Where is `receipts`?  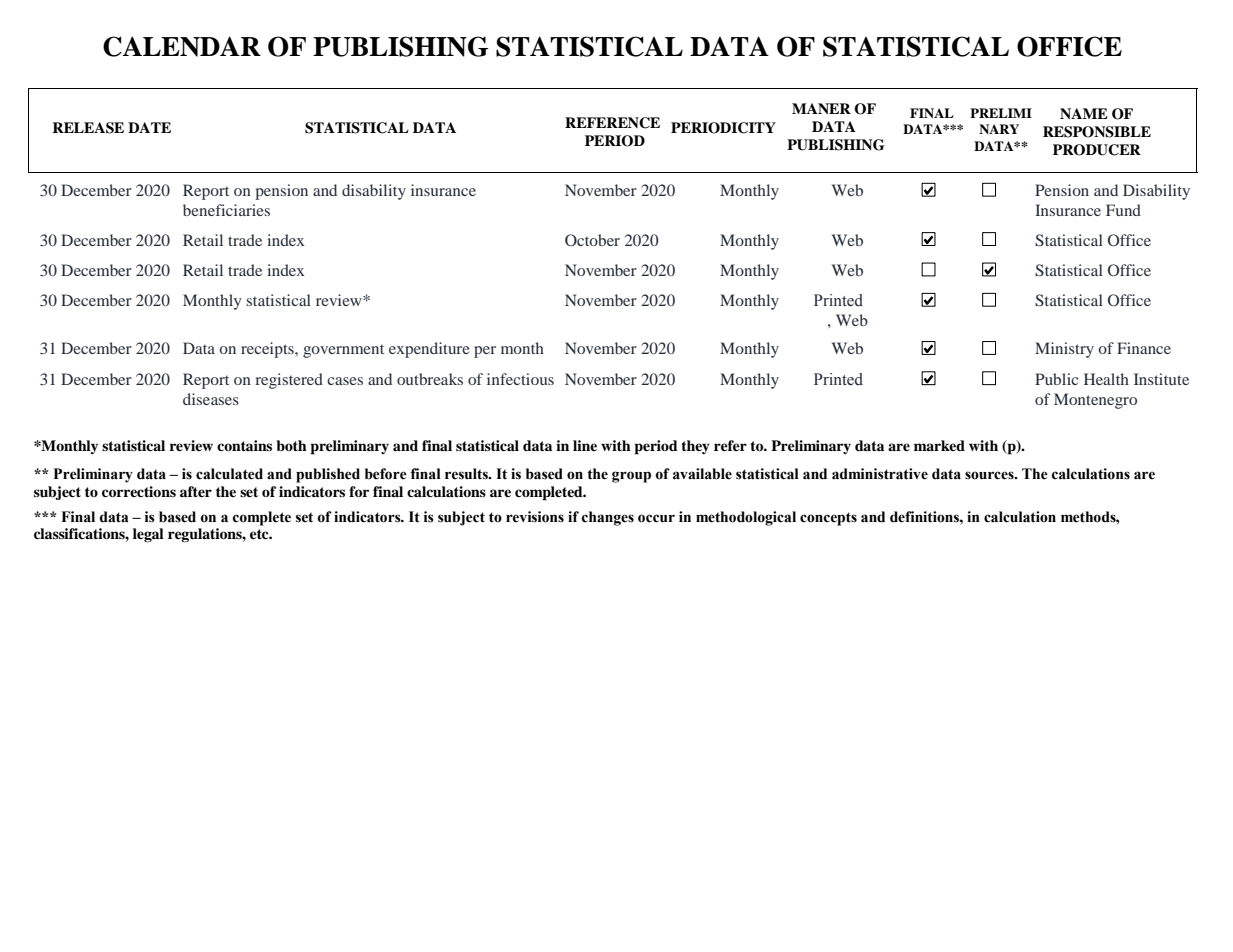
receipts is located at coordinates (268, 350).
